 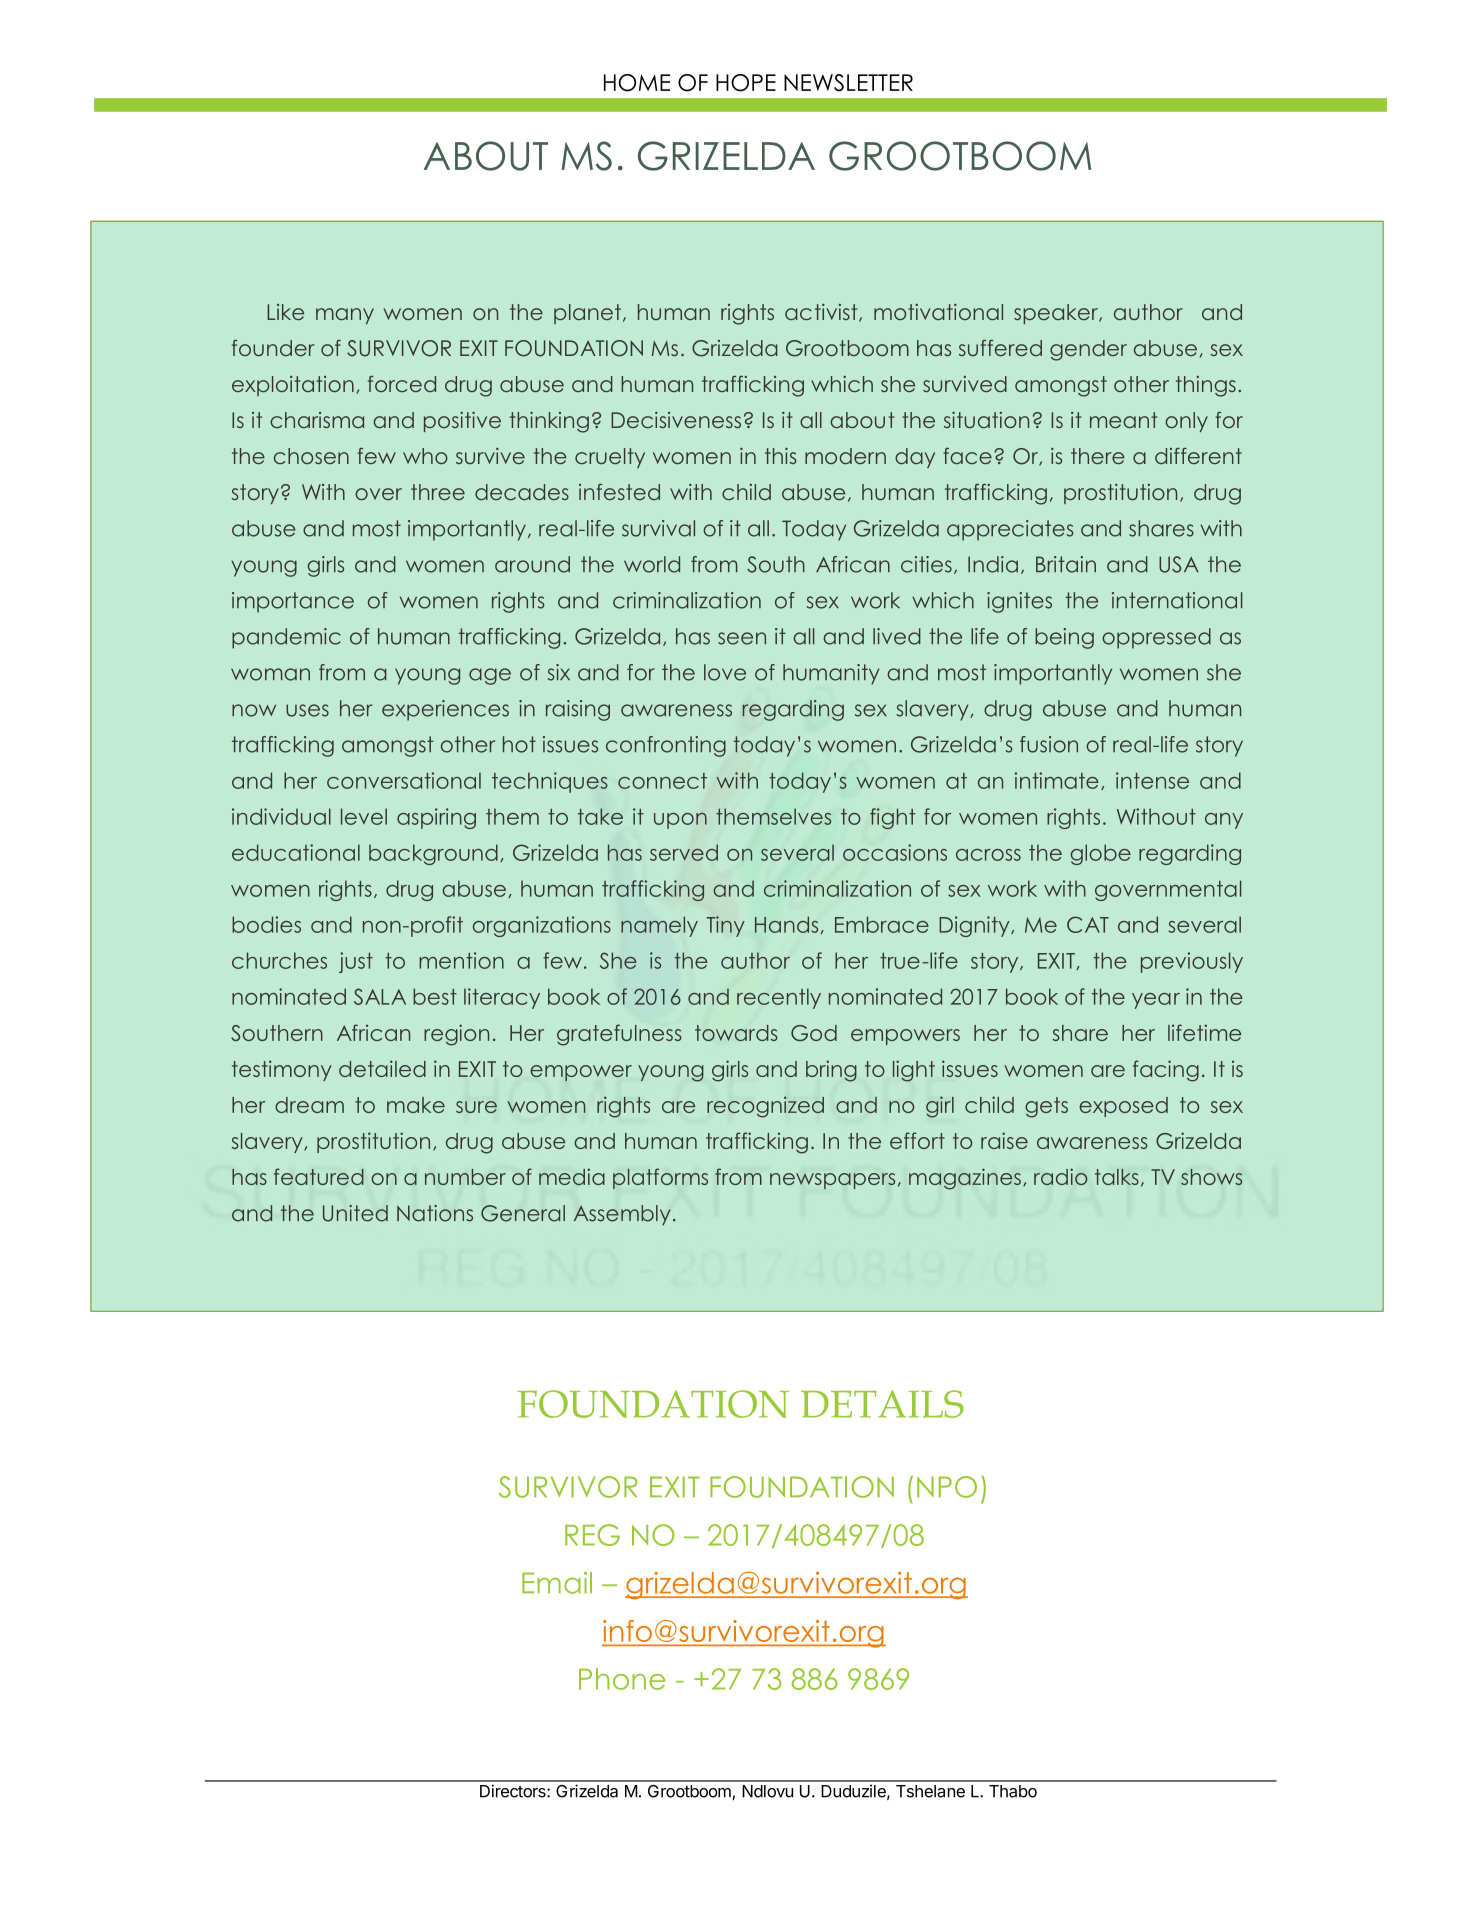 What do you see at coordinates (356, 962) in the screenshot?
I see `just` at bounding box center [356, 962].
